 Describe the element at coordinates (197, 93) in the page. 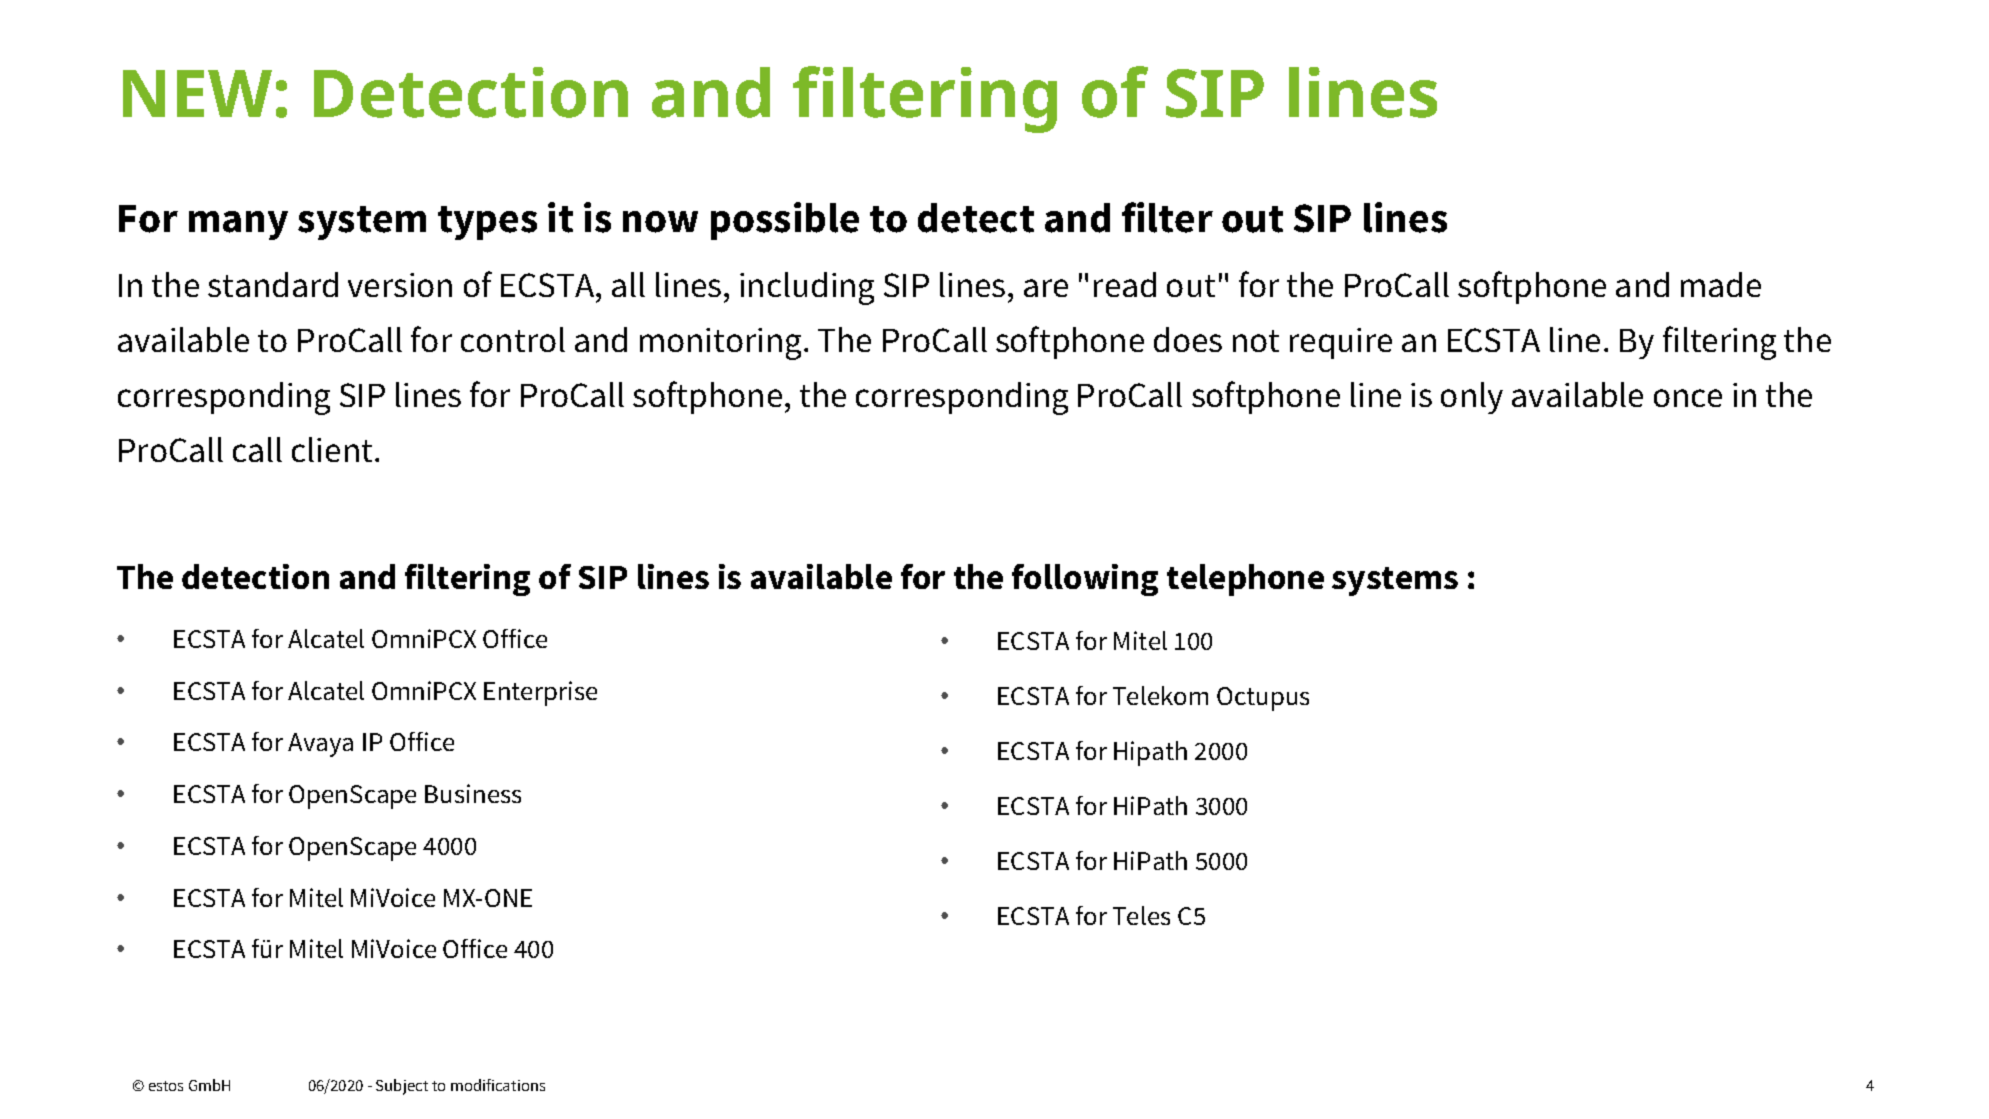

I see `NEW` at that location.
